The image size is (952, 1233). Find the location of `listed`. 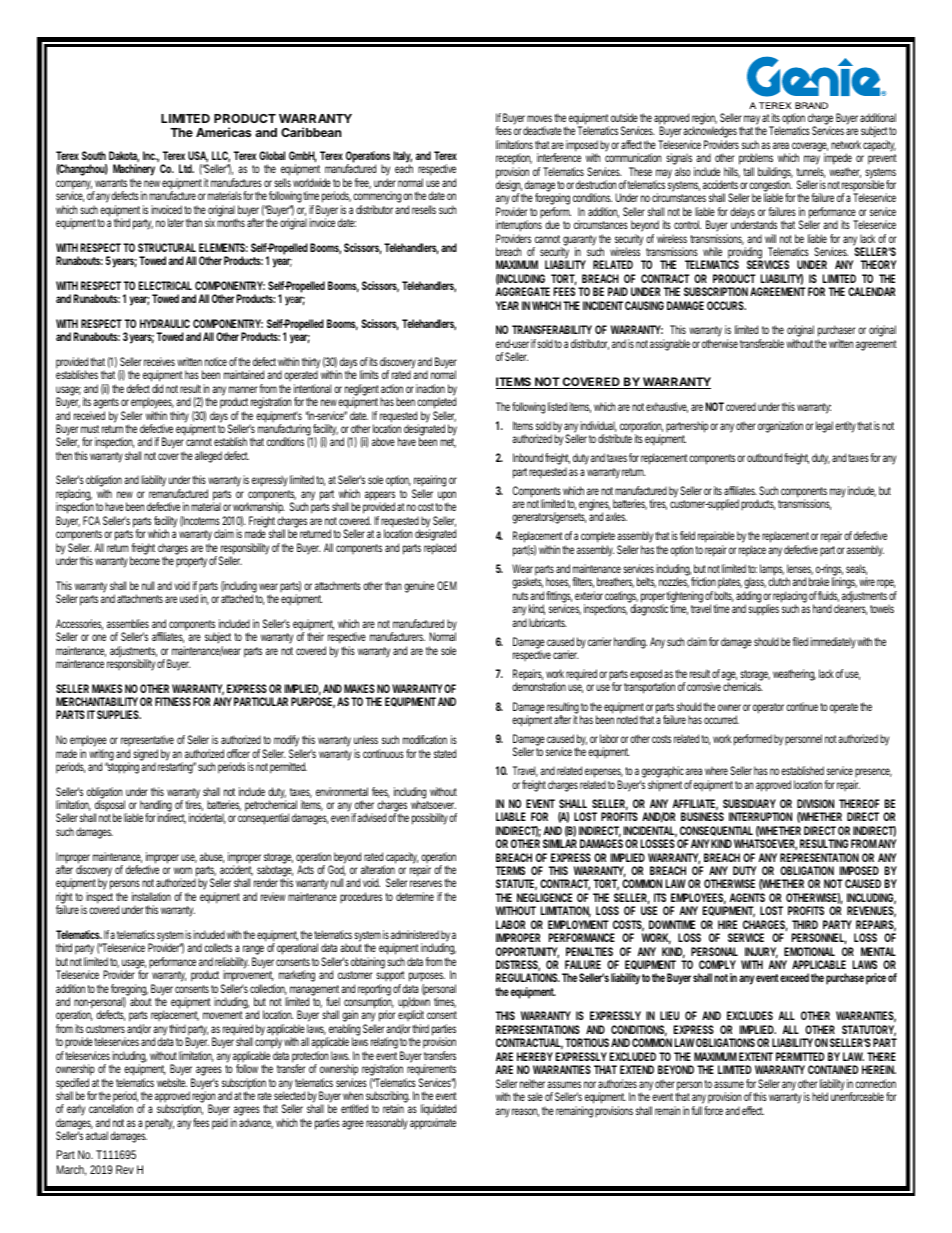

listed is located at coordinates (557, 406).
